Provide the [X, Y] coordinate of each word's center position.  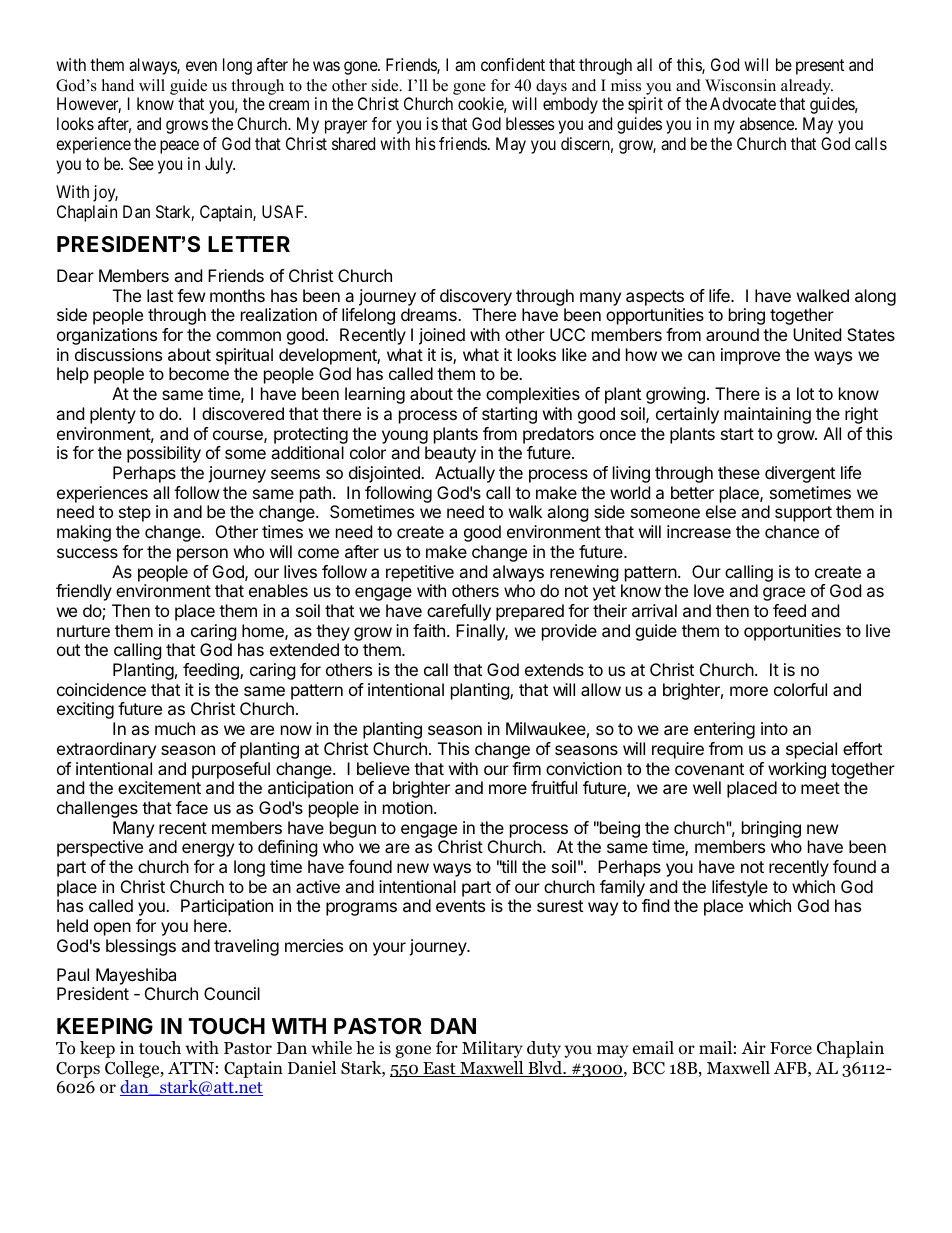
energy [208, 850]
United [817, 334]
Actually [465, 474]
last [160, 295]
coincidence [101, 689]
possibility [164, 454]
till [508, 866]
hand [118, 85]
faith [429, 630]
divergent [800, 474]
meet [820, 788]
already [807, 87]
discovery [476, 297]
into [774, 728]
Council [232, 993]
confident [513, 64]
